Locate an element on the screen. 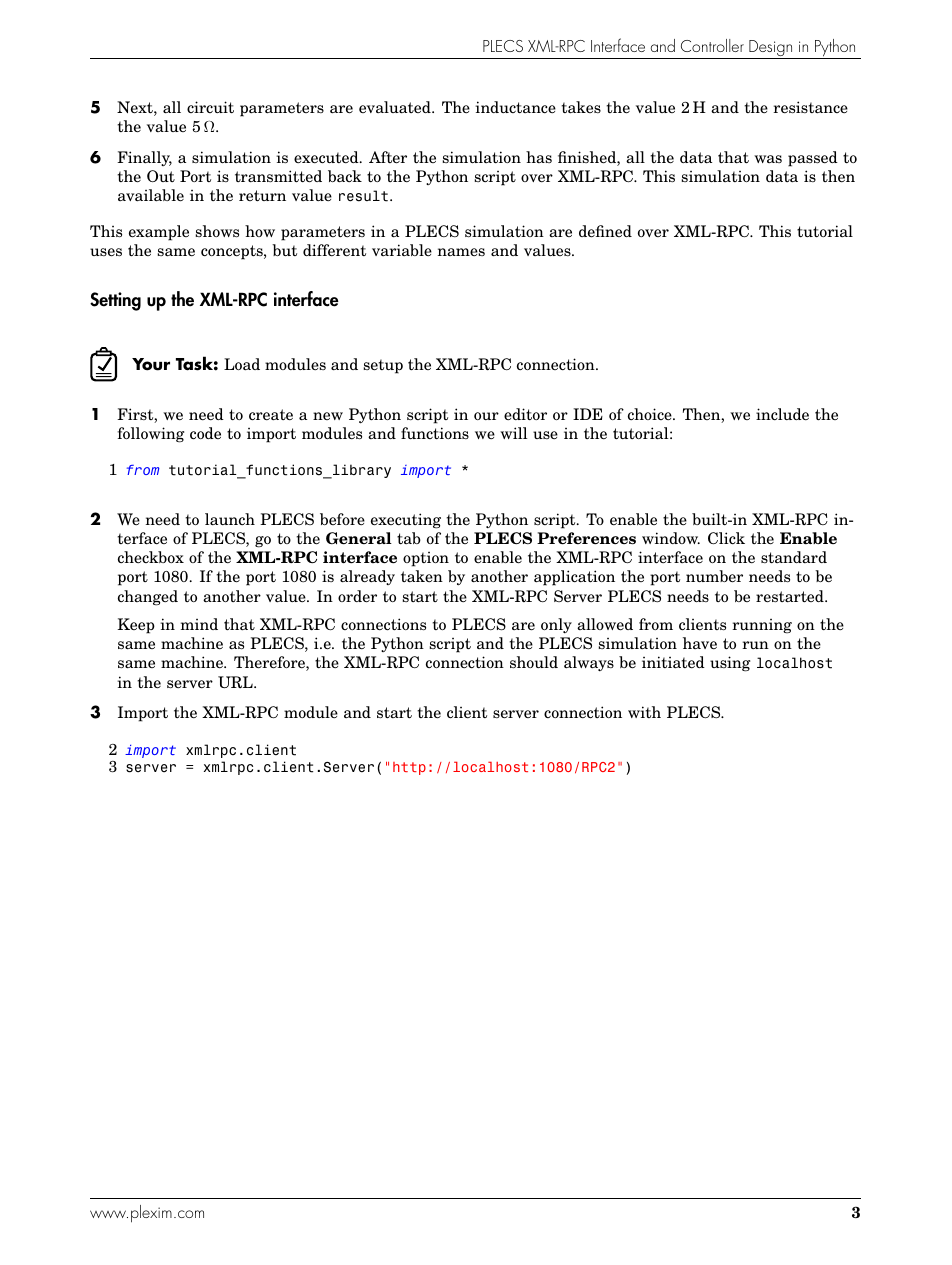 The image size is (952, 1265). Controller is located at coordinates (712, 45).
